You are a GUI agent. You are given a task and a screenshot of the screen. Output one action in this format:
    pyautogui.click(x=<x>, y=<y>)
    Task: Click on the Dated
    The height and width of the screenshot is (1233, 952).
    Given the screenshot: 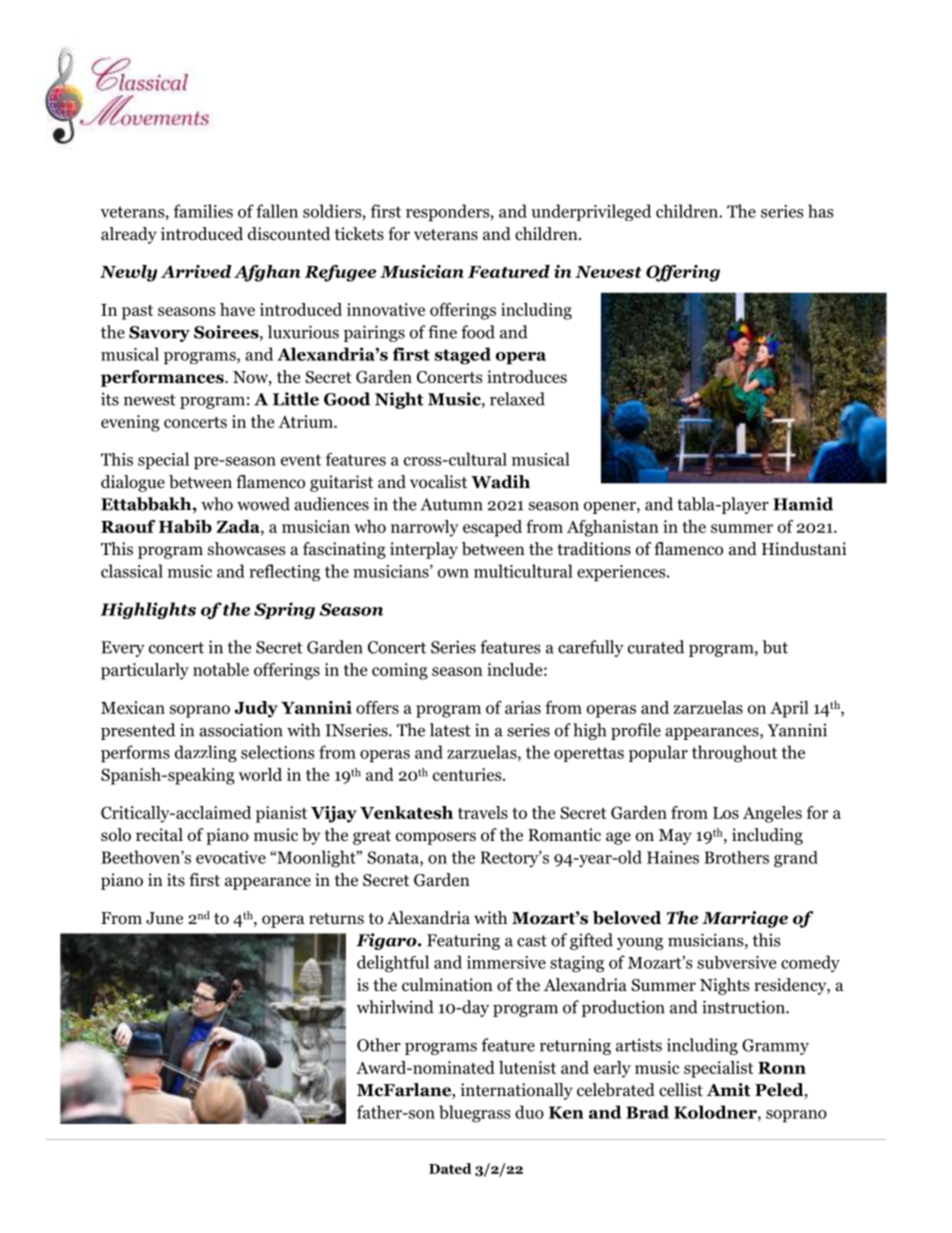 What is the action you would take?
    pyautogui.click(x=450, y=1168)
